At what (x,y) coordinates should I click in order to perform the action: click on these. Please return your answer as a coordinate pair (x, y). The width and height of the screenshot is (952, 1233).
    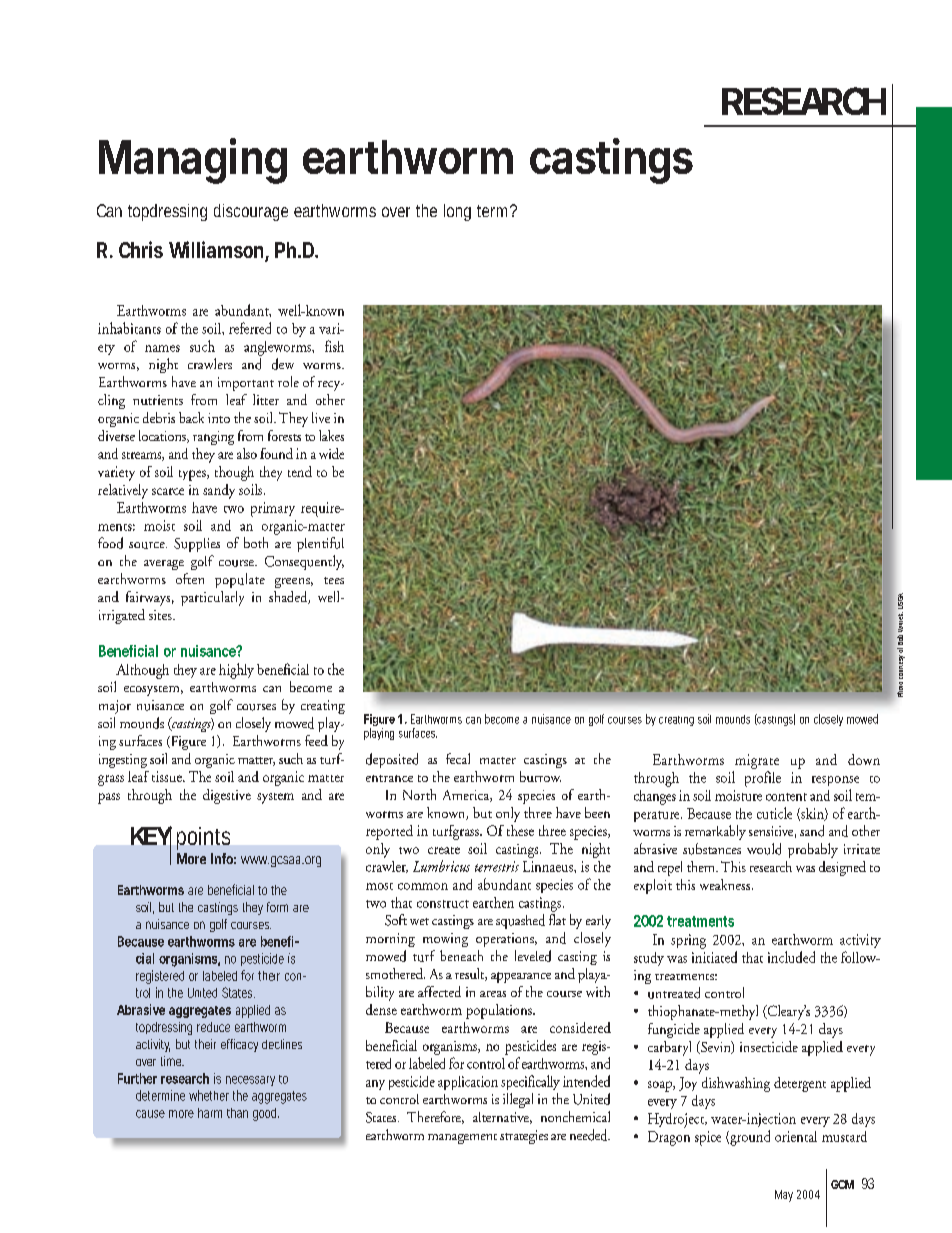
    Looking at the image, I should click on (520, 830).
